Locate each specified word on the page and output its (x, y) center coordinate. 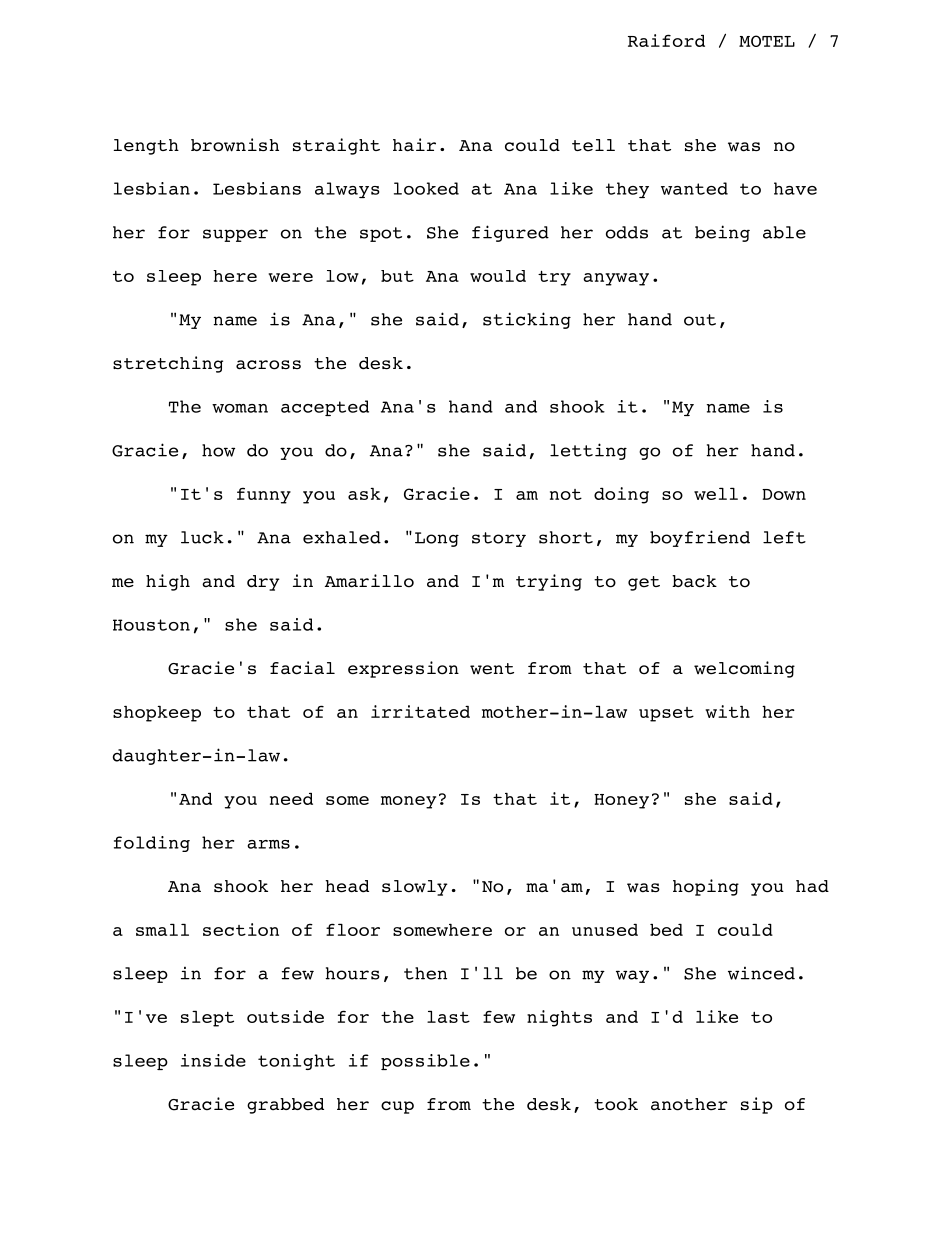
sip (757, 1105)
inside (213, 1060)
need (291, 799)
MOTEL (767, 41)
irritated (420, 711)
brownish (235, 145)
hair (414, 145)
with (727, 711)
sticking (527, 320)
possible (425, 1062)
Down (784, 494)
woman (240, 408)
